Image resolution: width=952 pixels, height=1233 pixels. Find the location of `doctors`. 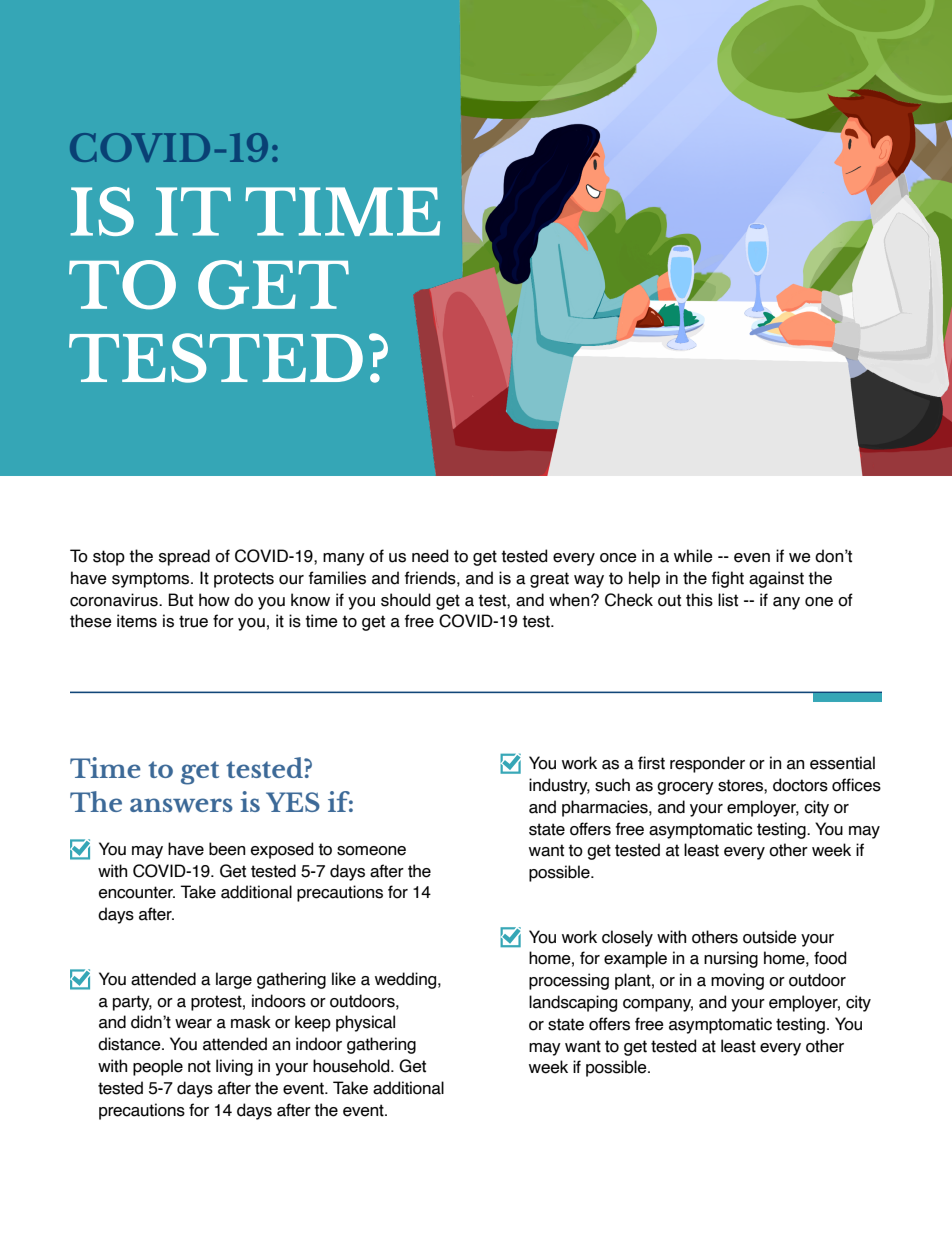

doctors is located at coordinates (800, 785).
